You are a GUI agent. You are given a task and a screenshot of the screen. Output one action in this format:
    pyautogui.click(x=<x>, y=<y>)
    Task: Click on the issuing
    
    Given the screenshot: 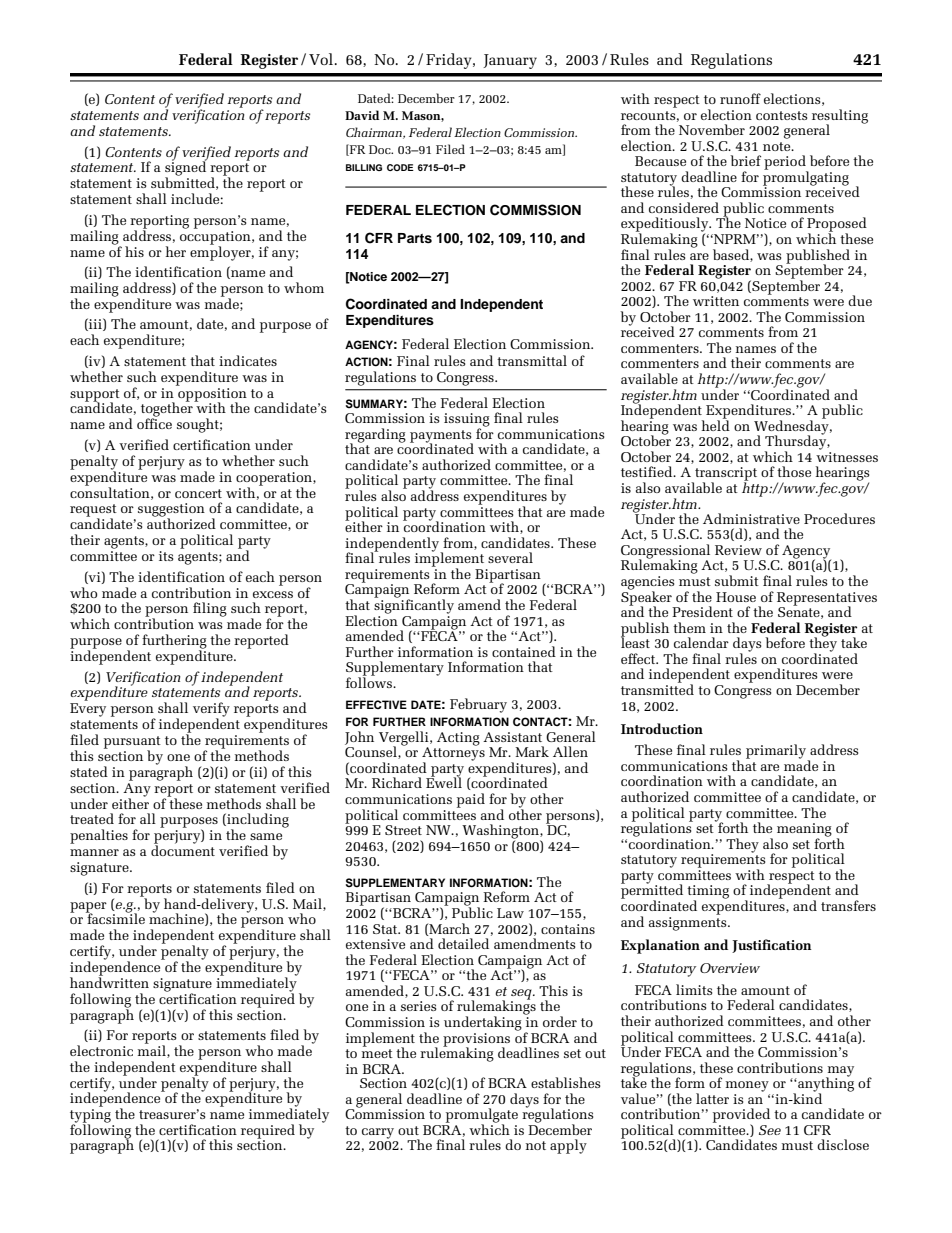 What is the action you would take?
    pyautogui.click(x=467, y=421)
